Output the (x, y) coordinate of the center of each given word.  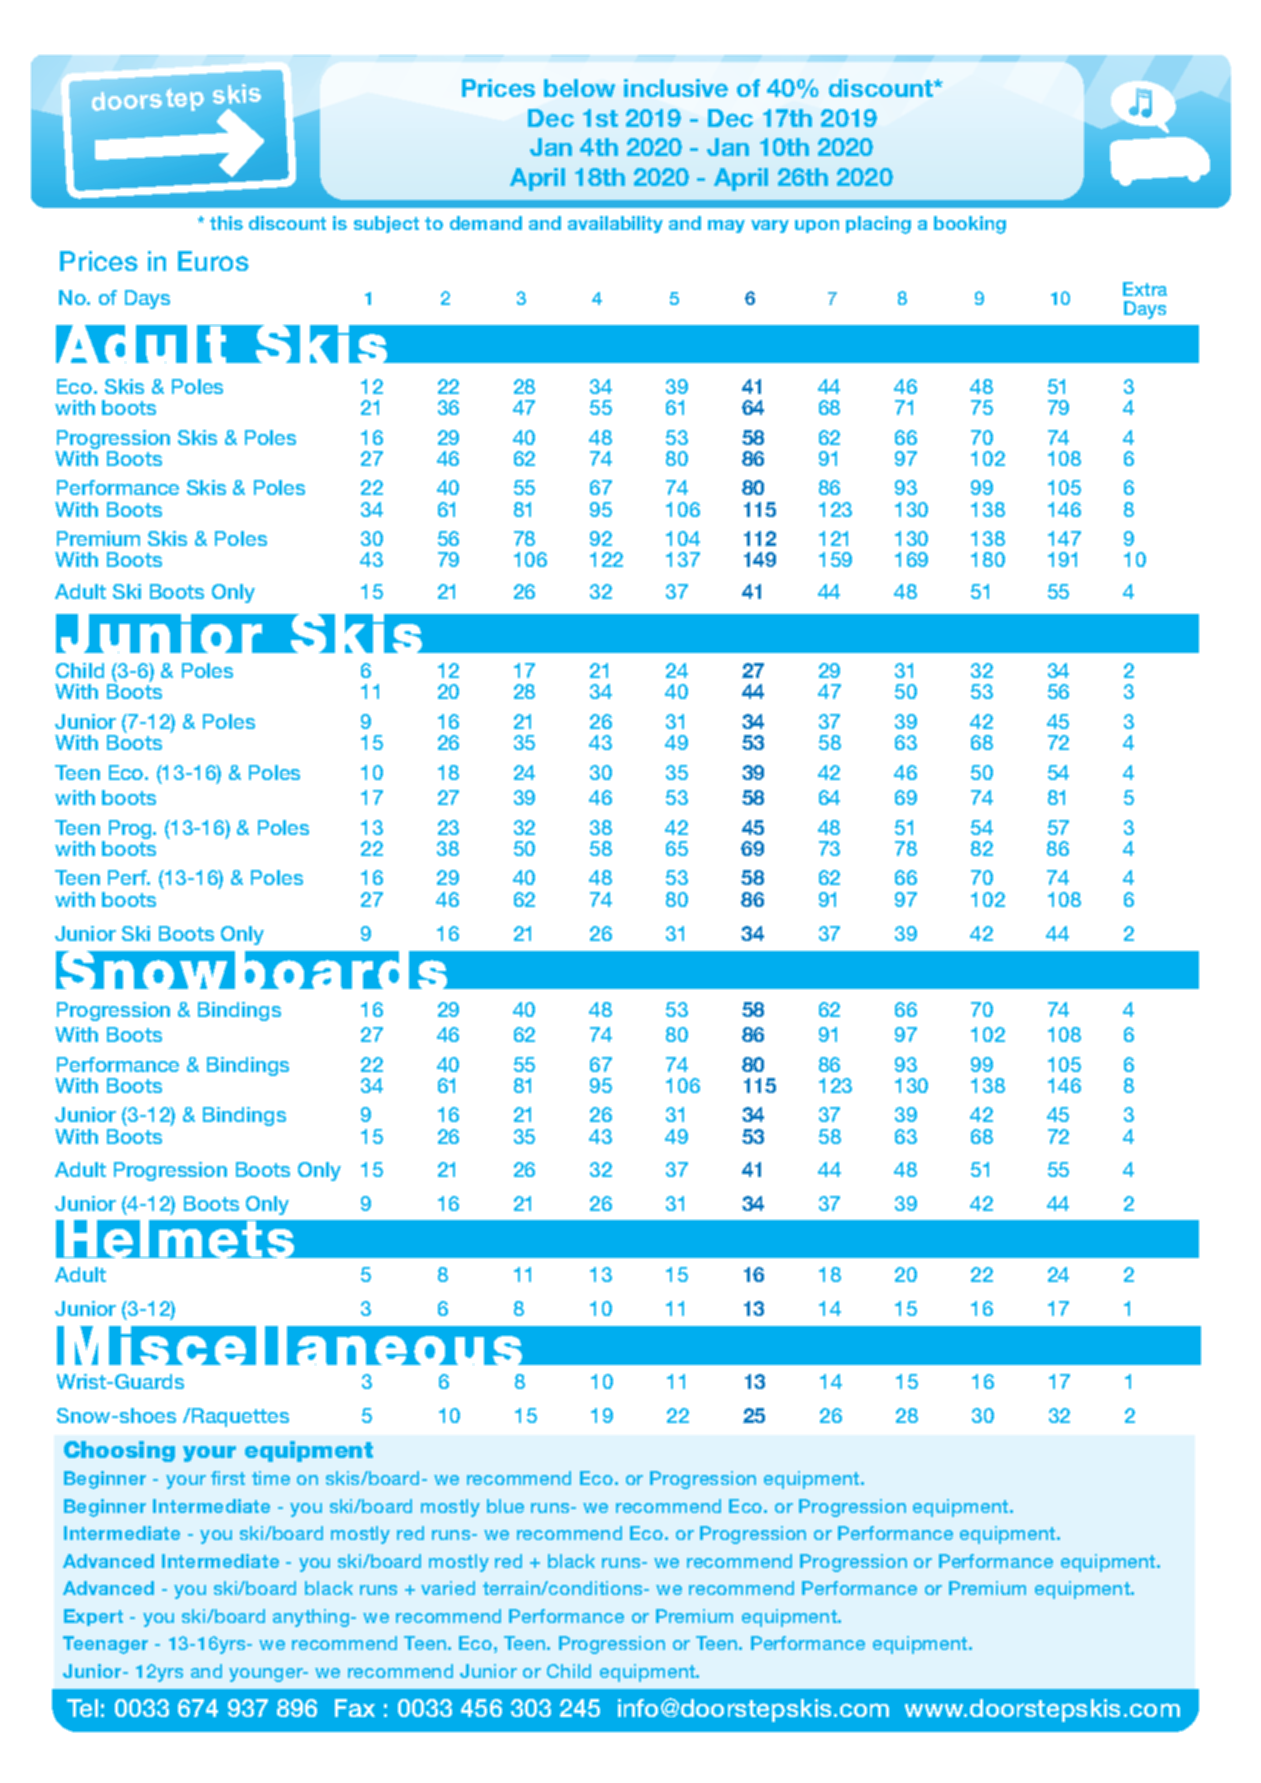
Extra (1145, 289)
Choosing (119, 1451)
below (579, 88)
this (226, 223)
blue (505, 1506)
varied (448, 1588)
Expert (93, 1617)
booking (970, 225)
